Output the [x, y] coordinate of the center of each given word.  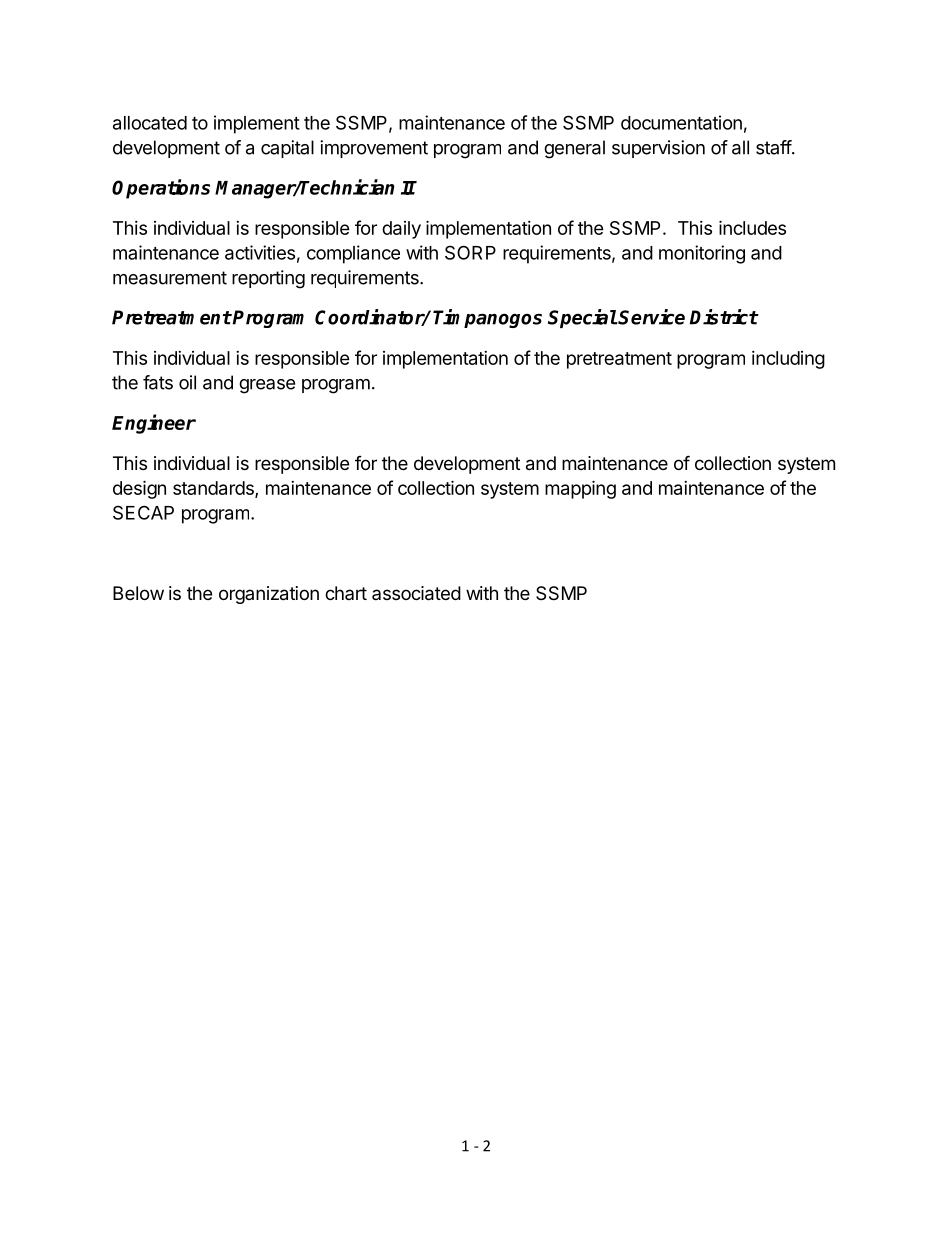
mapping [580, 489]
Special [582, 318]
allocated [150, 123]
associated [416, 593]
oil [187, 382]
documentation [681, 122]
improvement [374, 149]
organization [269, 595]
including [788, 360]
